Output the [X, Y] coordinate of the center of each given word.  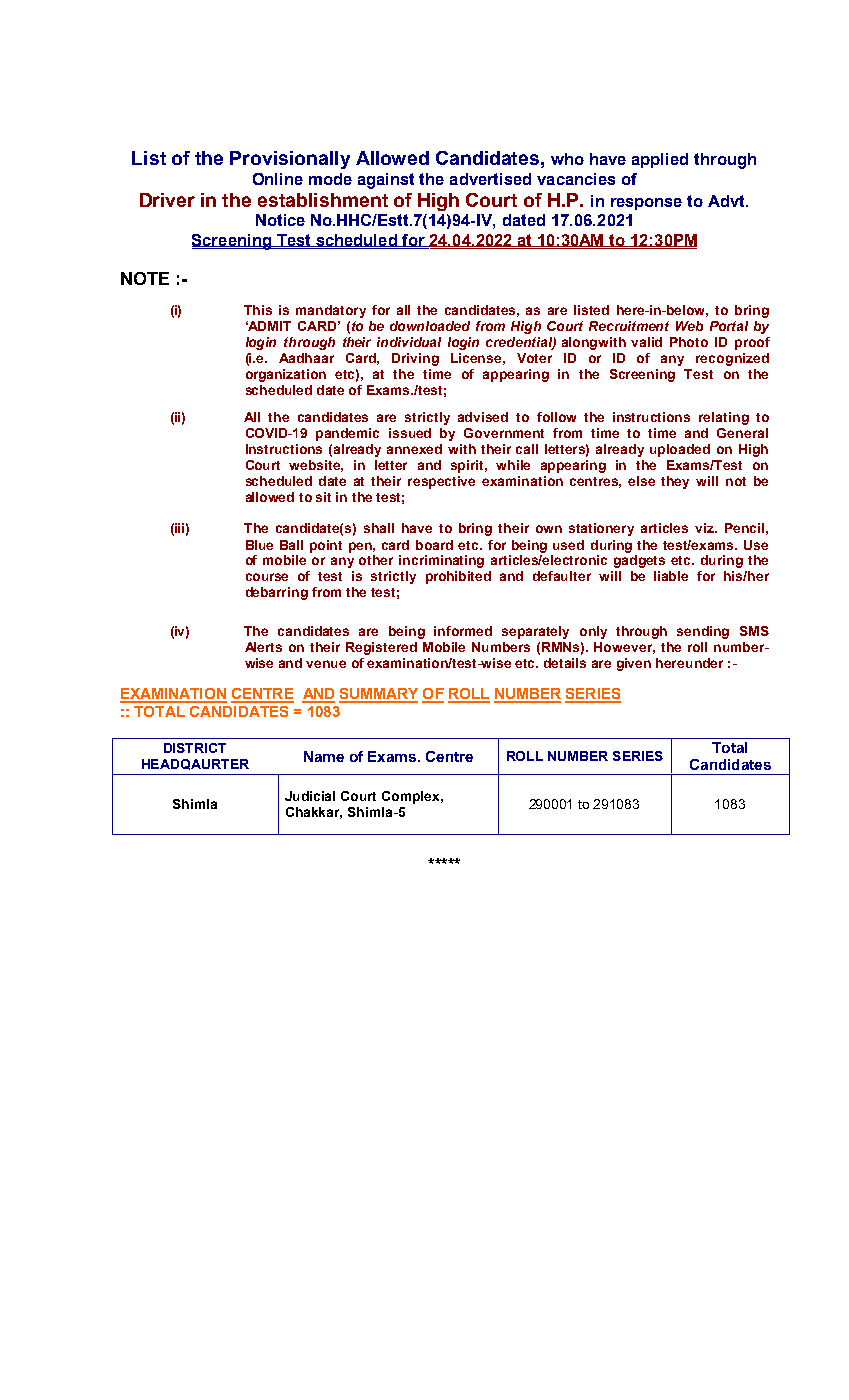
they [675, 482]
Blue [259, 545]
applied [660, 160]
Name [324, 756]
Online [278, 179]
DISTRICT [195, 748]
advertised [490, 179]
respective [441, 482]
